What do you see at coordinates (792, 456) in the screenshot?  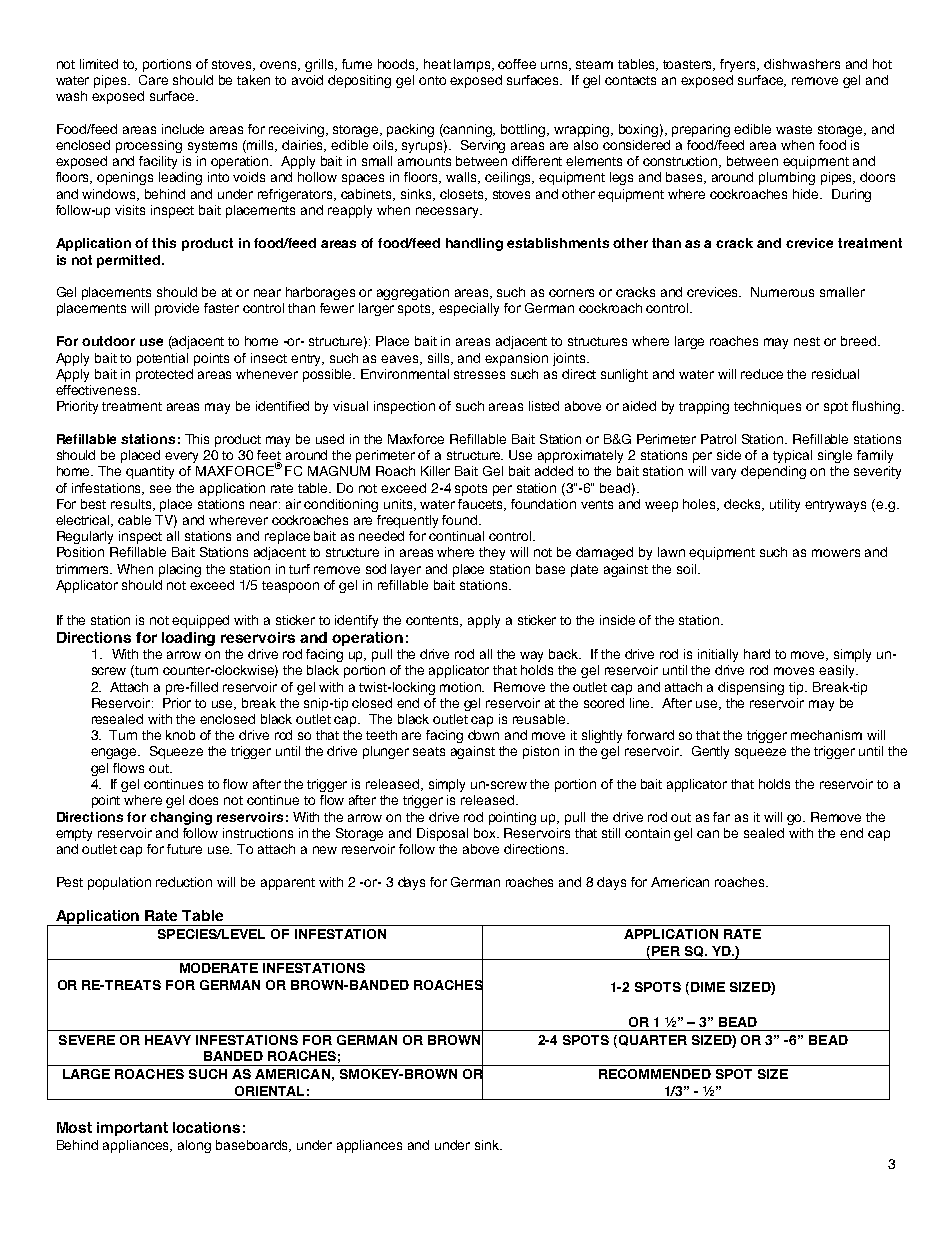 I see `typical` at bounding box center [792, 456].
